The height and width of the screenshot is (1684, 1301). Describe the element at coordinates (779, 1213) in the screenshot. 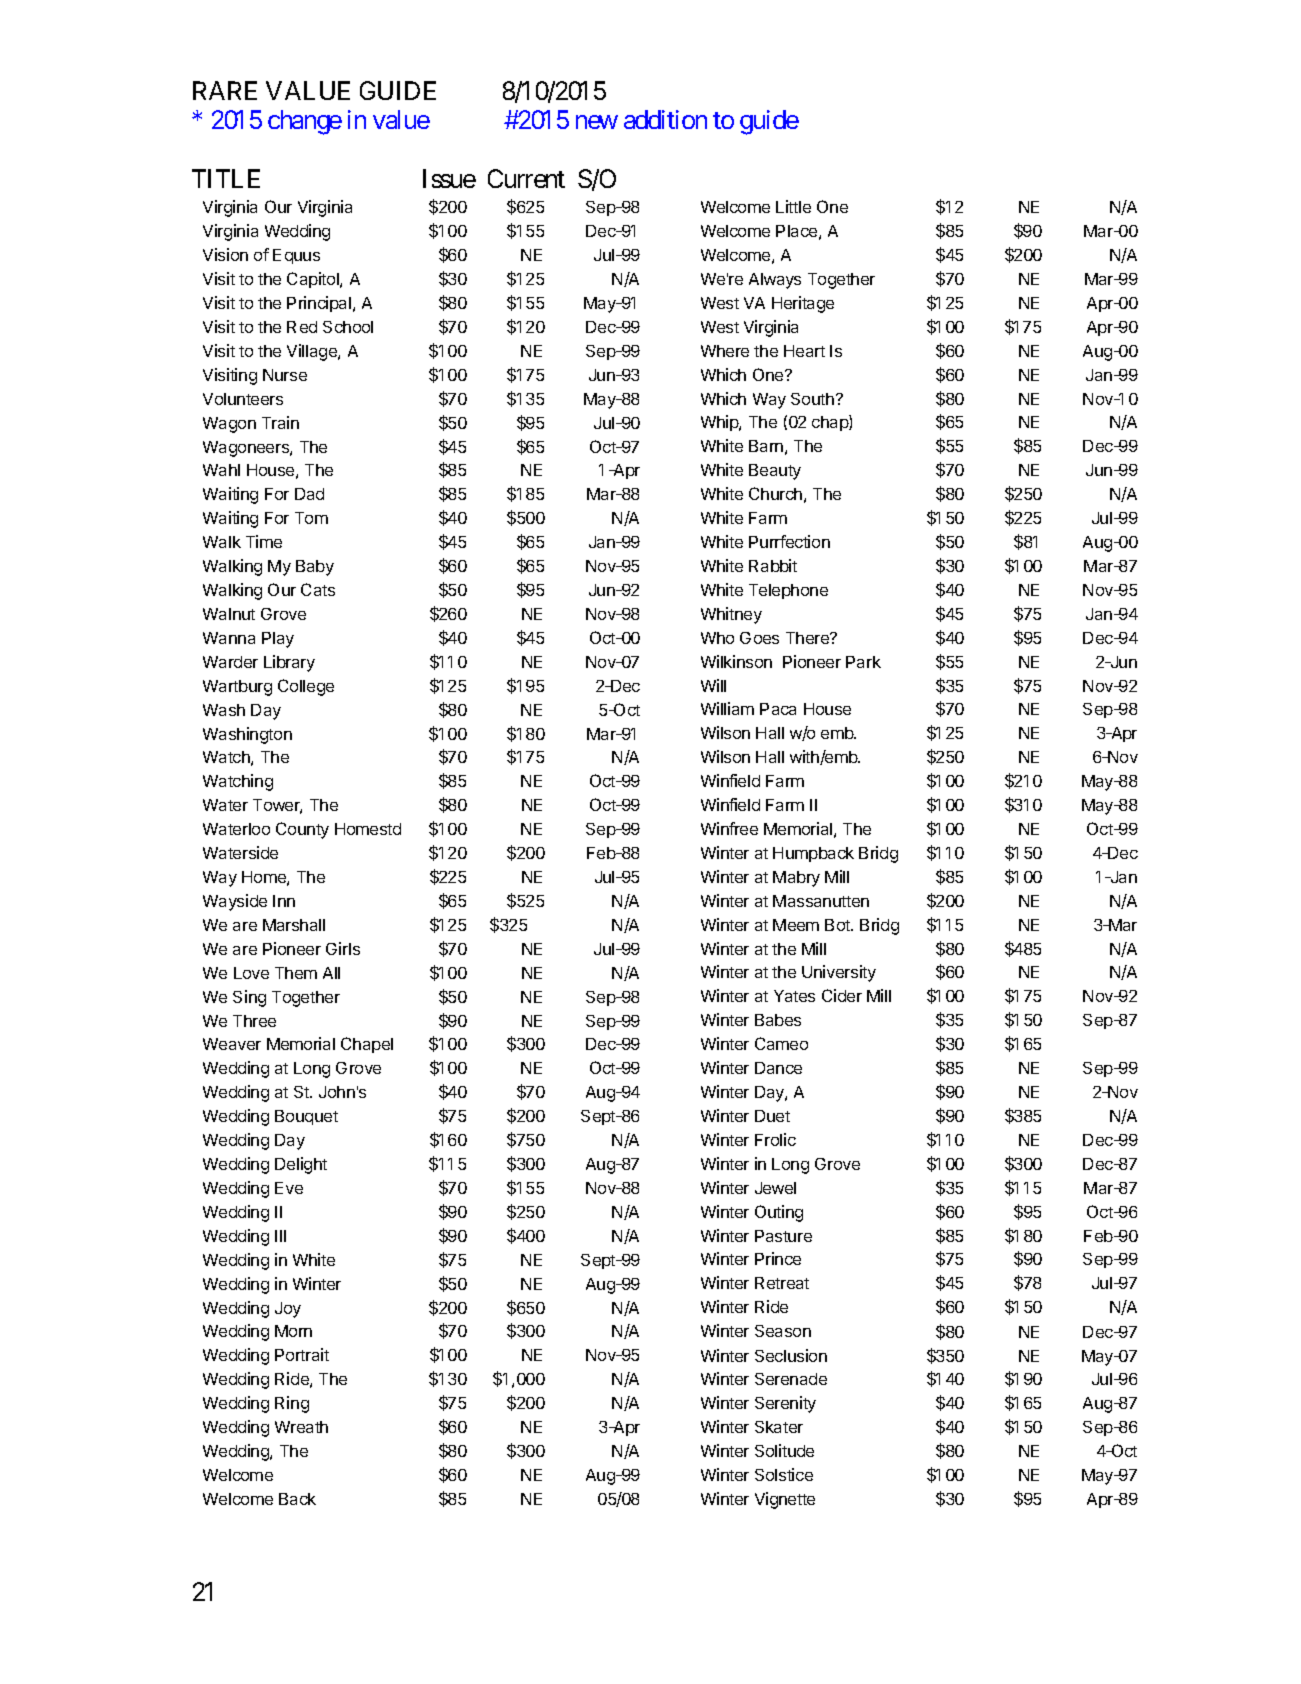

I see `Outing` at that location.
